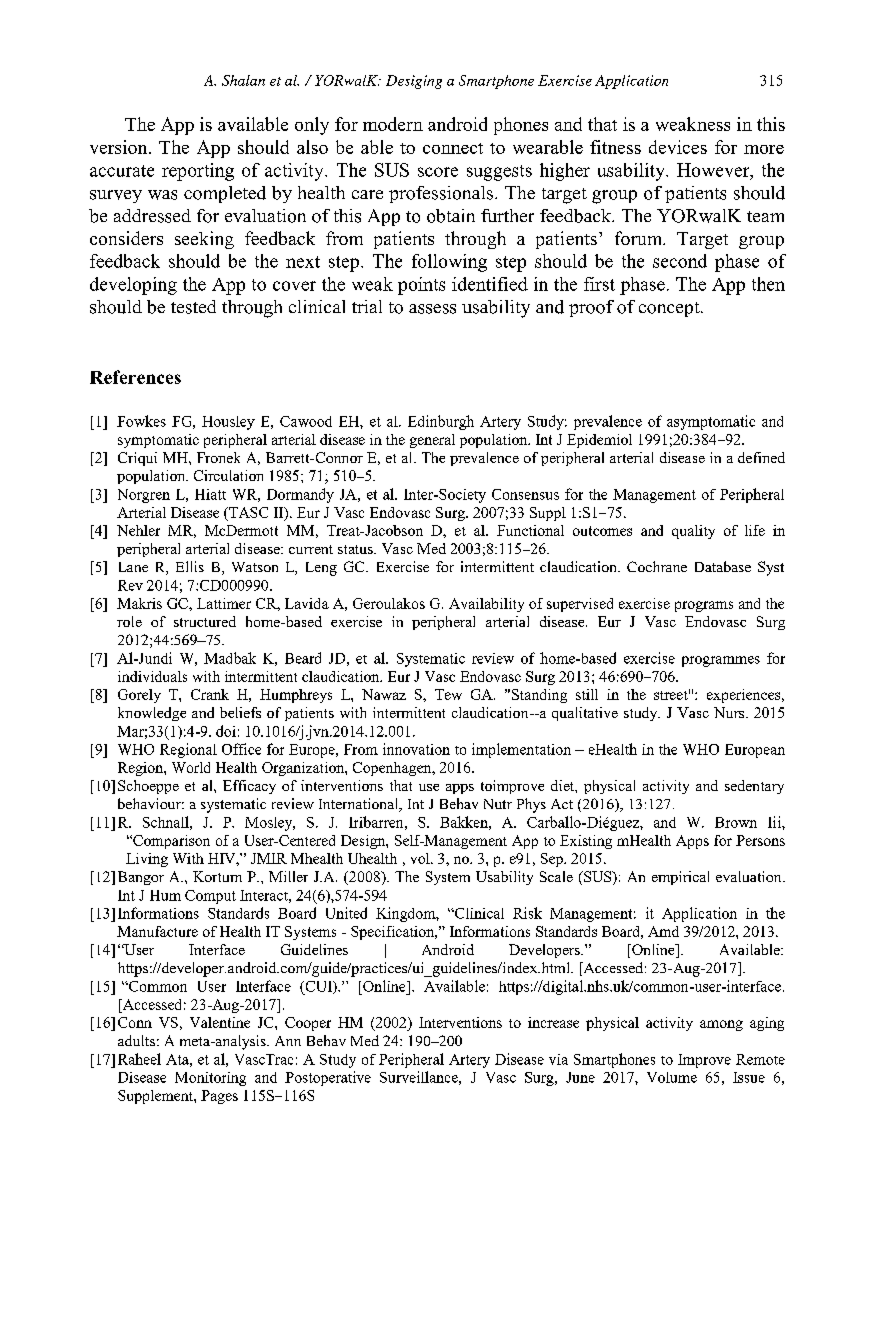 The width and height of the screenshot is (896, 1343). I want to click on Availability, so click(486, 605).
